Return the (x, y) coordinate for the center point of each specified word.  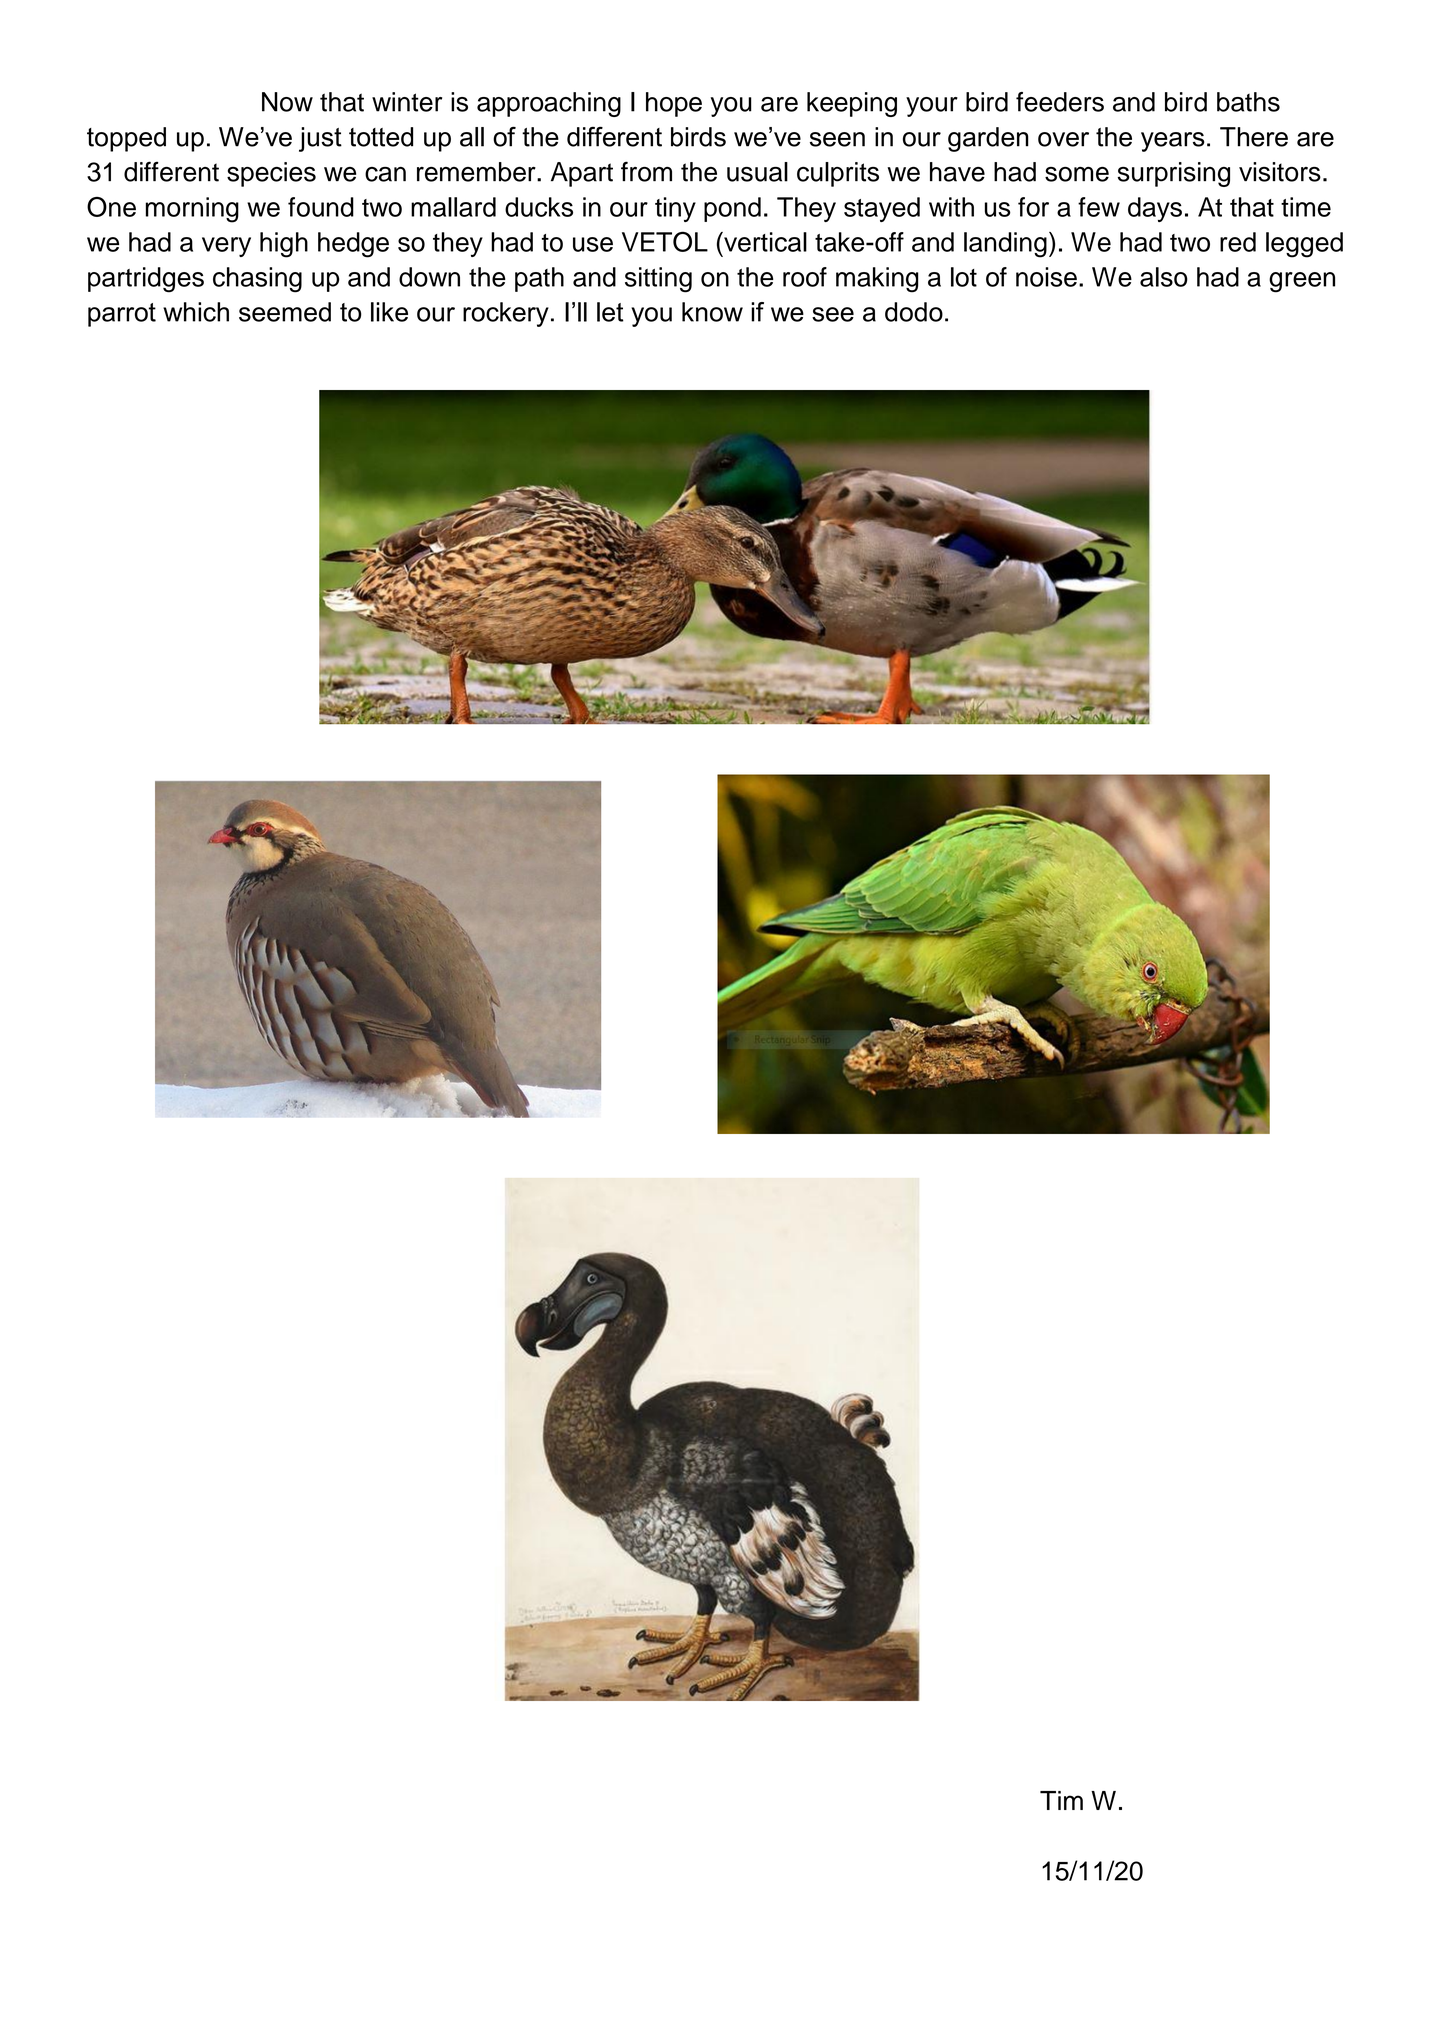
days (1155, 209)
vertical (764, 242)
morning (192, 210)
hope (674, 104)
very (226, 247)
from (646, 171)
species (271, 174)
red (1238, 242)
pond (732, 209)
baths (1248, 102)
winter (407, 102)
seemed (285, 312)
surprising (1174, 174)
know (712, 312)
